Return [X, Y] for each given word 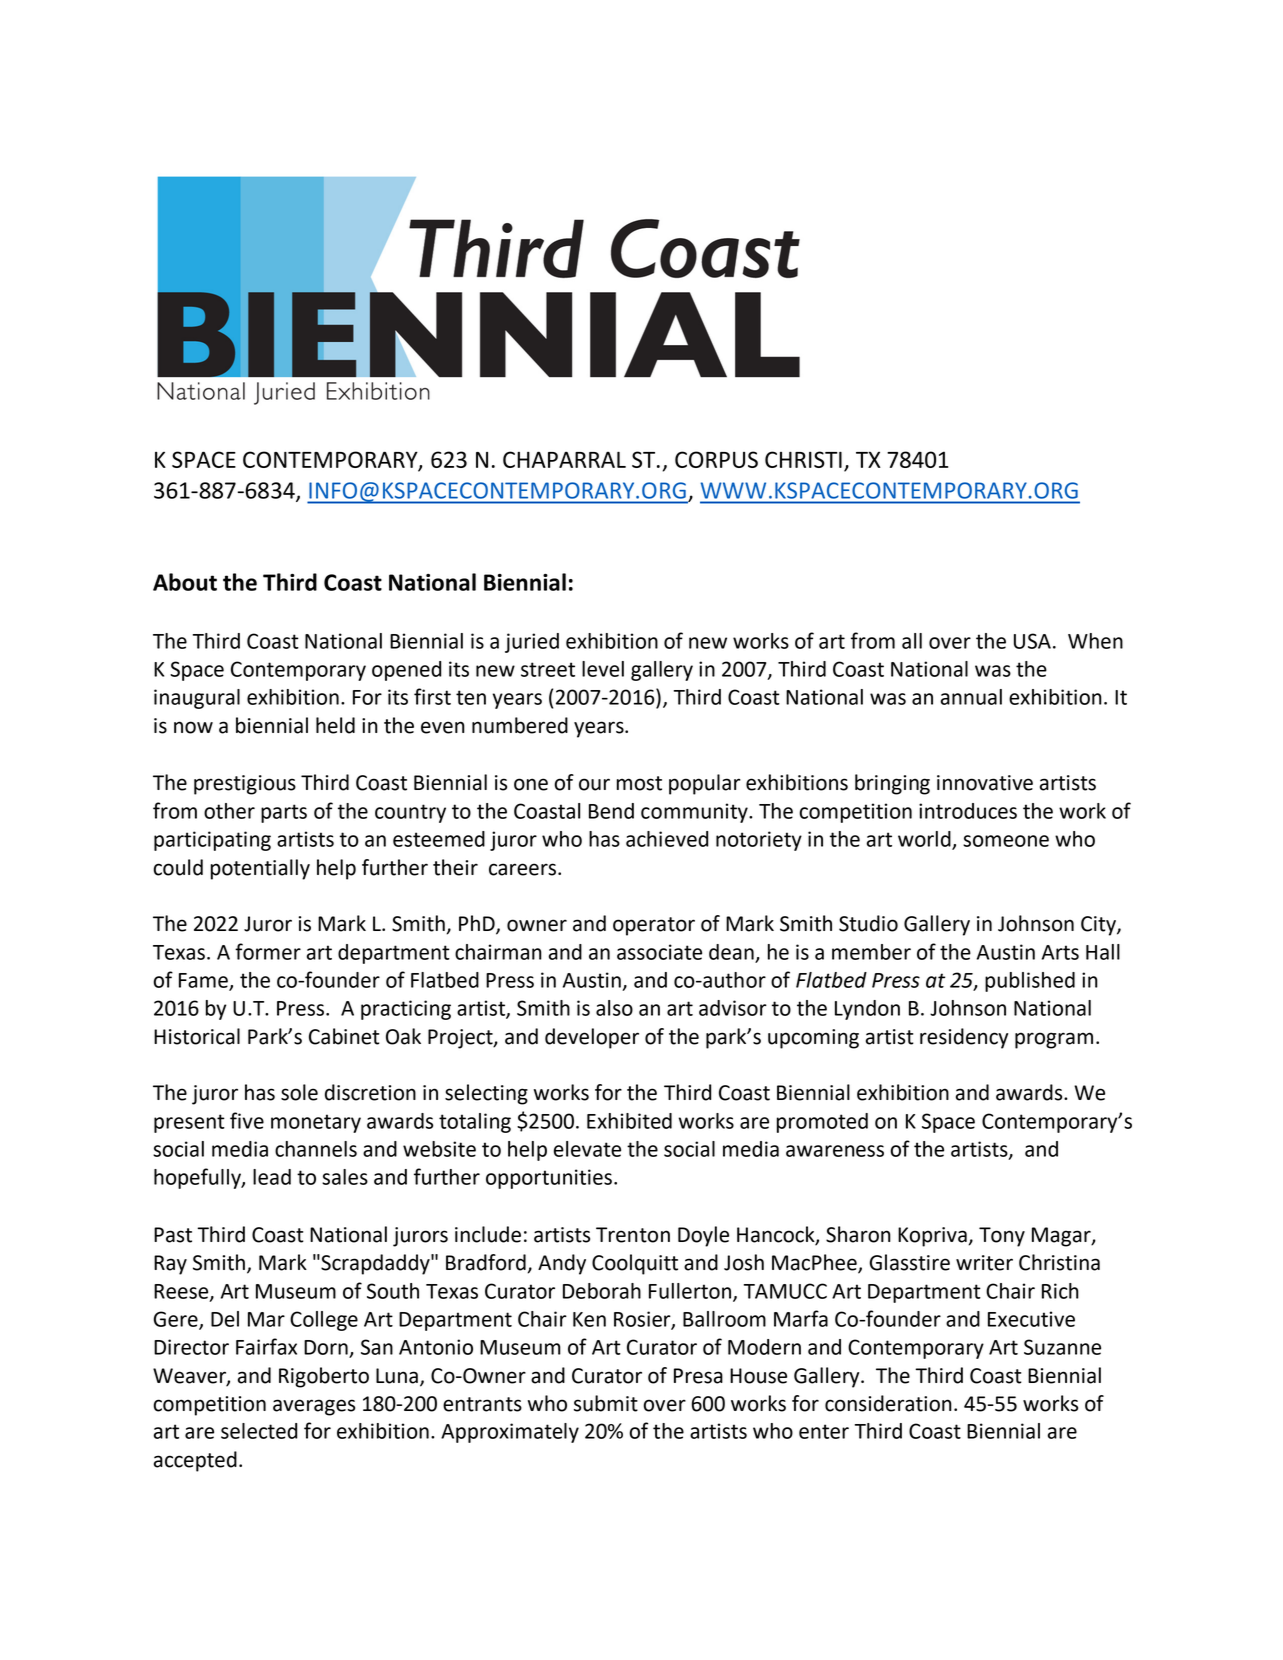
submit [606, 1403]
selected [259, 1431]
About [185, 582]
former [268, 951]
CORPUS [716, 459]
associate [659, 952]
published [1030, 982]
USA [1032, 641]
